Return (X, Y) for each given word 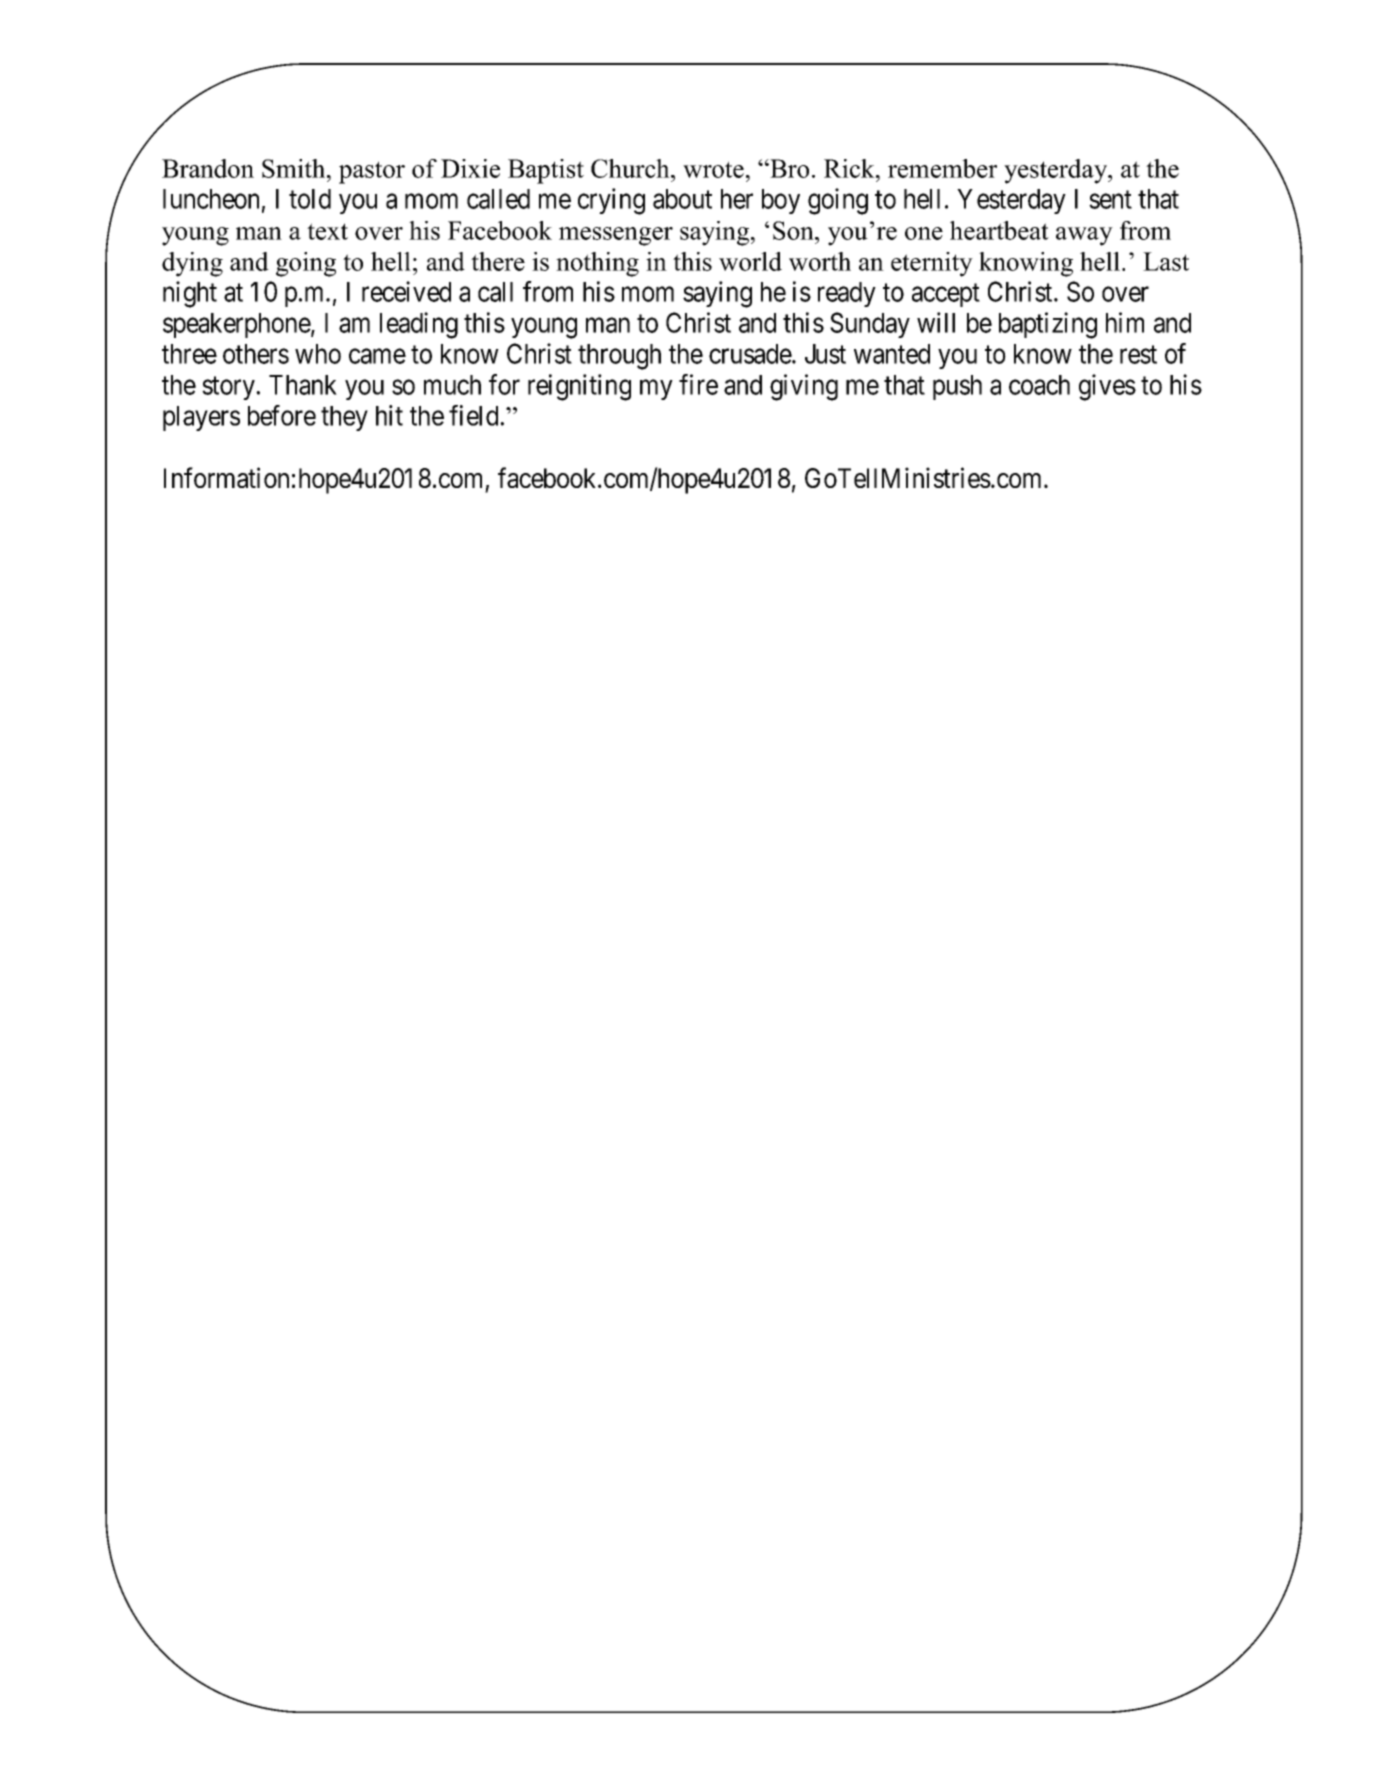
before (282, 415)
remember (942, 168)
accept (946, 295)
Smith (295, 168)
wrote (713, 169)
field (475, 415)
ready (847, 294)
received (406, 291)
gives (1107, 387)
